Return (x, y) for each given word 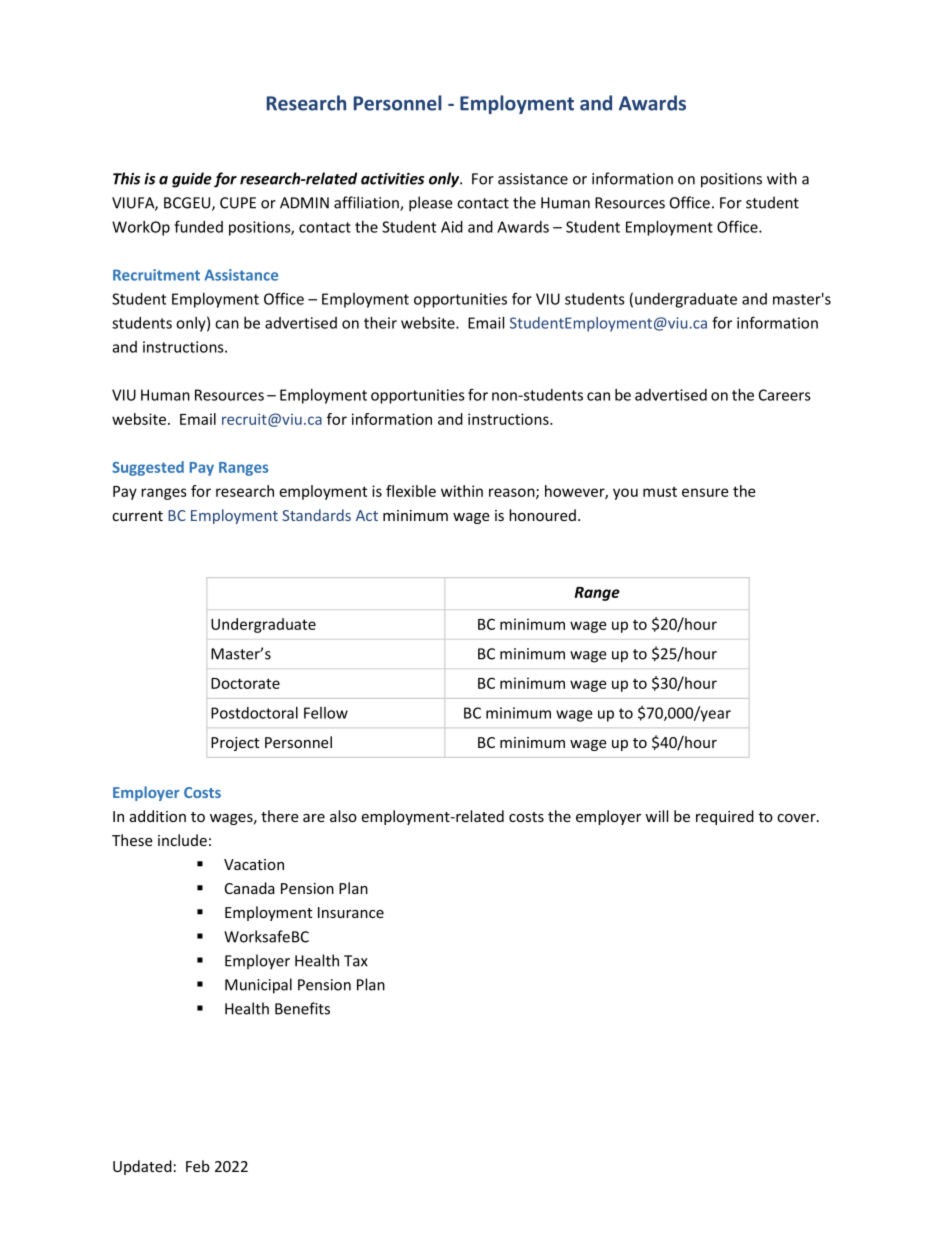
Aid (452, 227)
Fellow (326, 713)
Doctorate (245, 683)
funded (198, 226)
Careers (785, 395)
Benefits (302, 1008)
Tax (356, 961)
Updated (142, 1167)
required (725, 817)
